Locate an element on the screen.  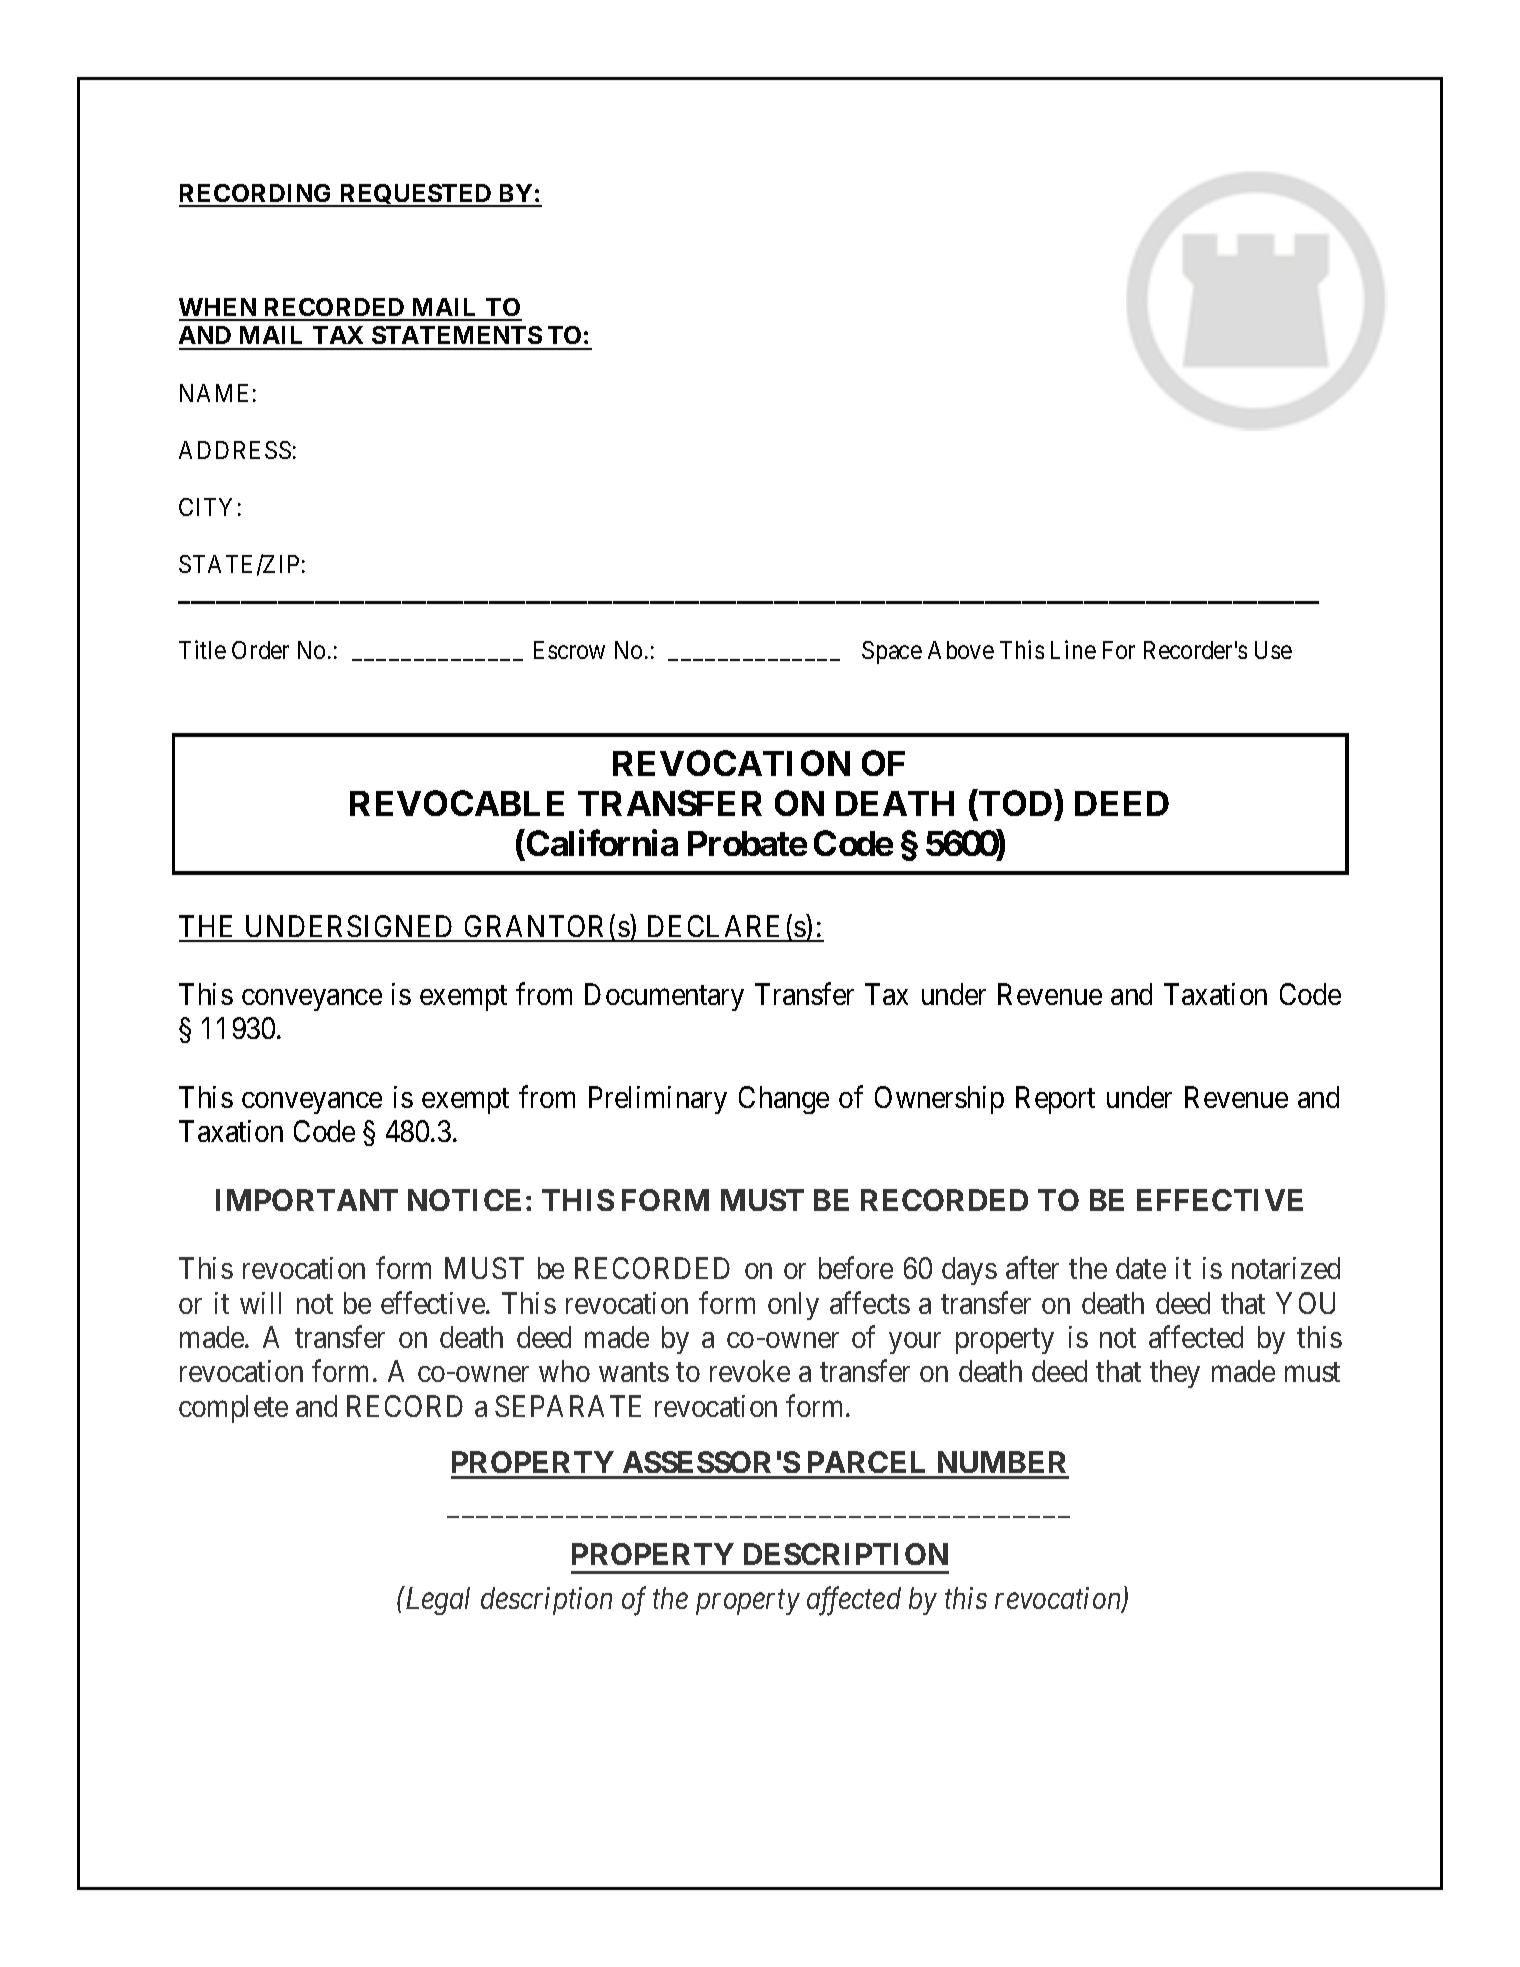
REQUESTED is located at coordinates (416, 195).
